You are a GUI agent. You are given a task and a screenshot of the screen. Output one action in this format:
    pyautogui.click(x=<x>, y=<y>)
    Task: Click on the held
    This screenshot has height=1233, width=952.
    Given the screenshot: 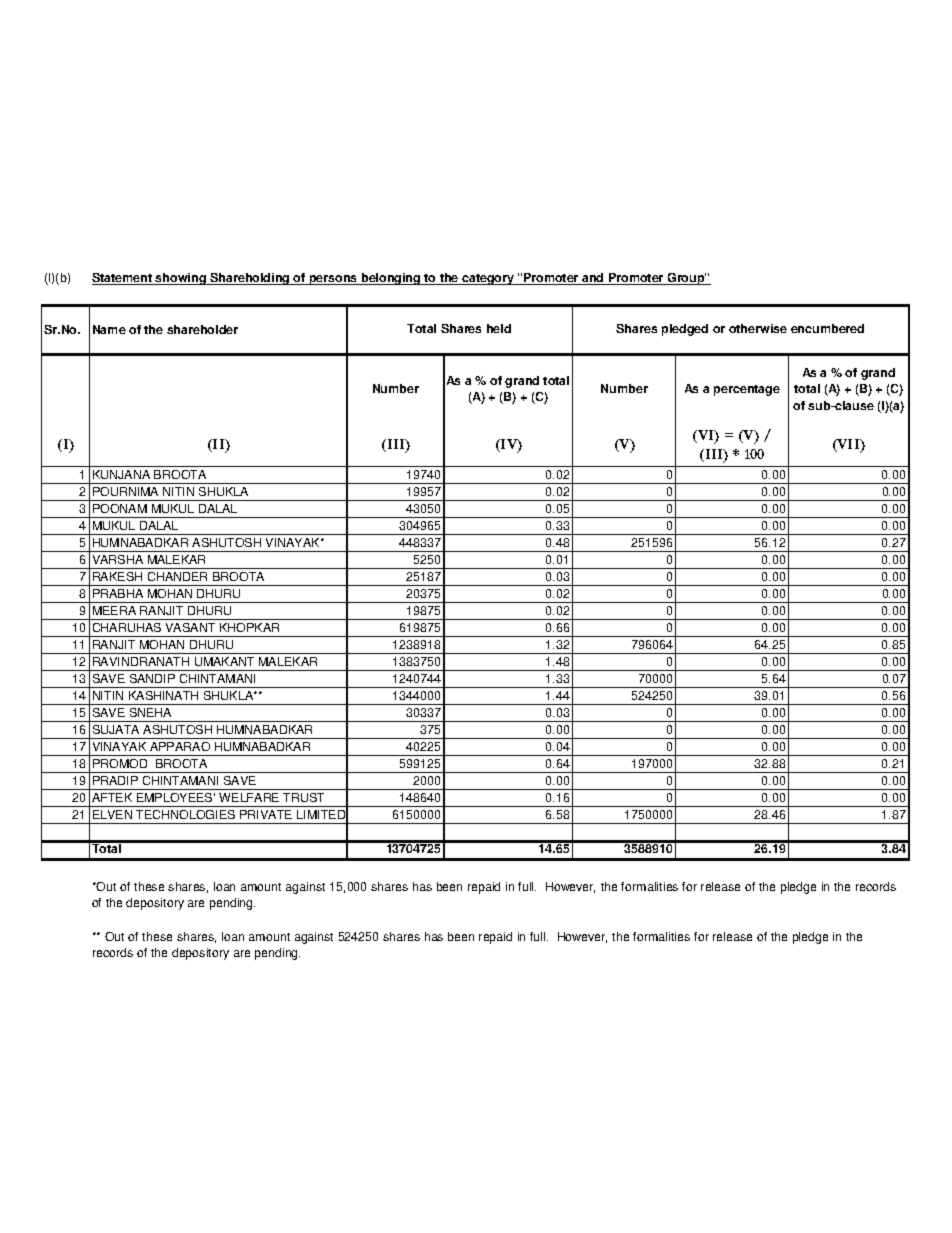 What is the action you would take?
    pyautogui.click(x=499, y=328)
